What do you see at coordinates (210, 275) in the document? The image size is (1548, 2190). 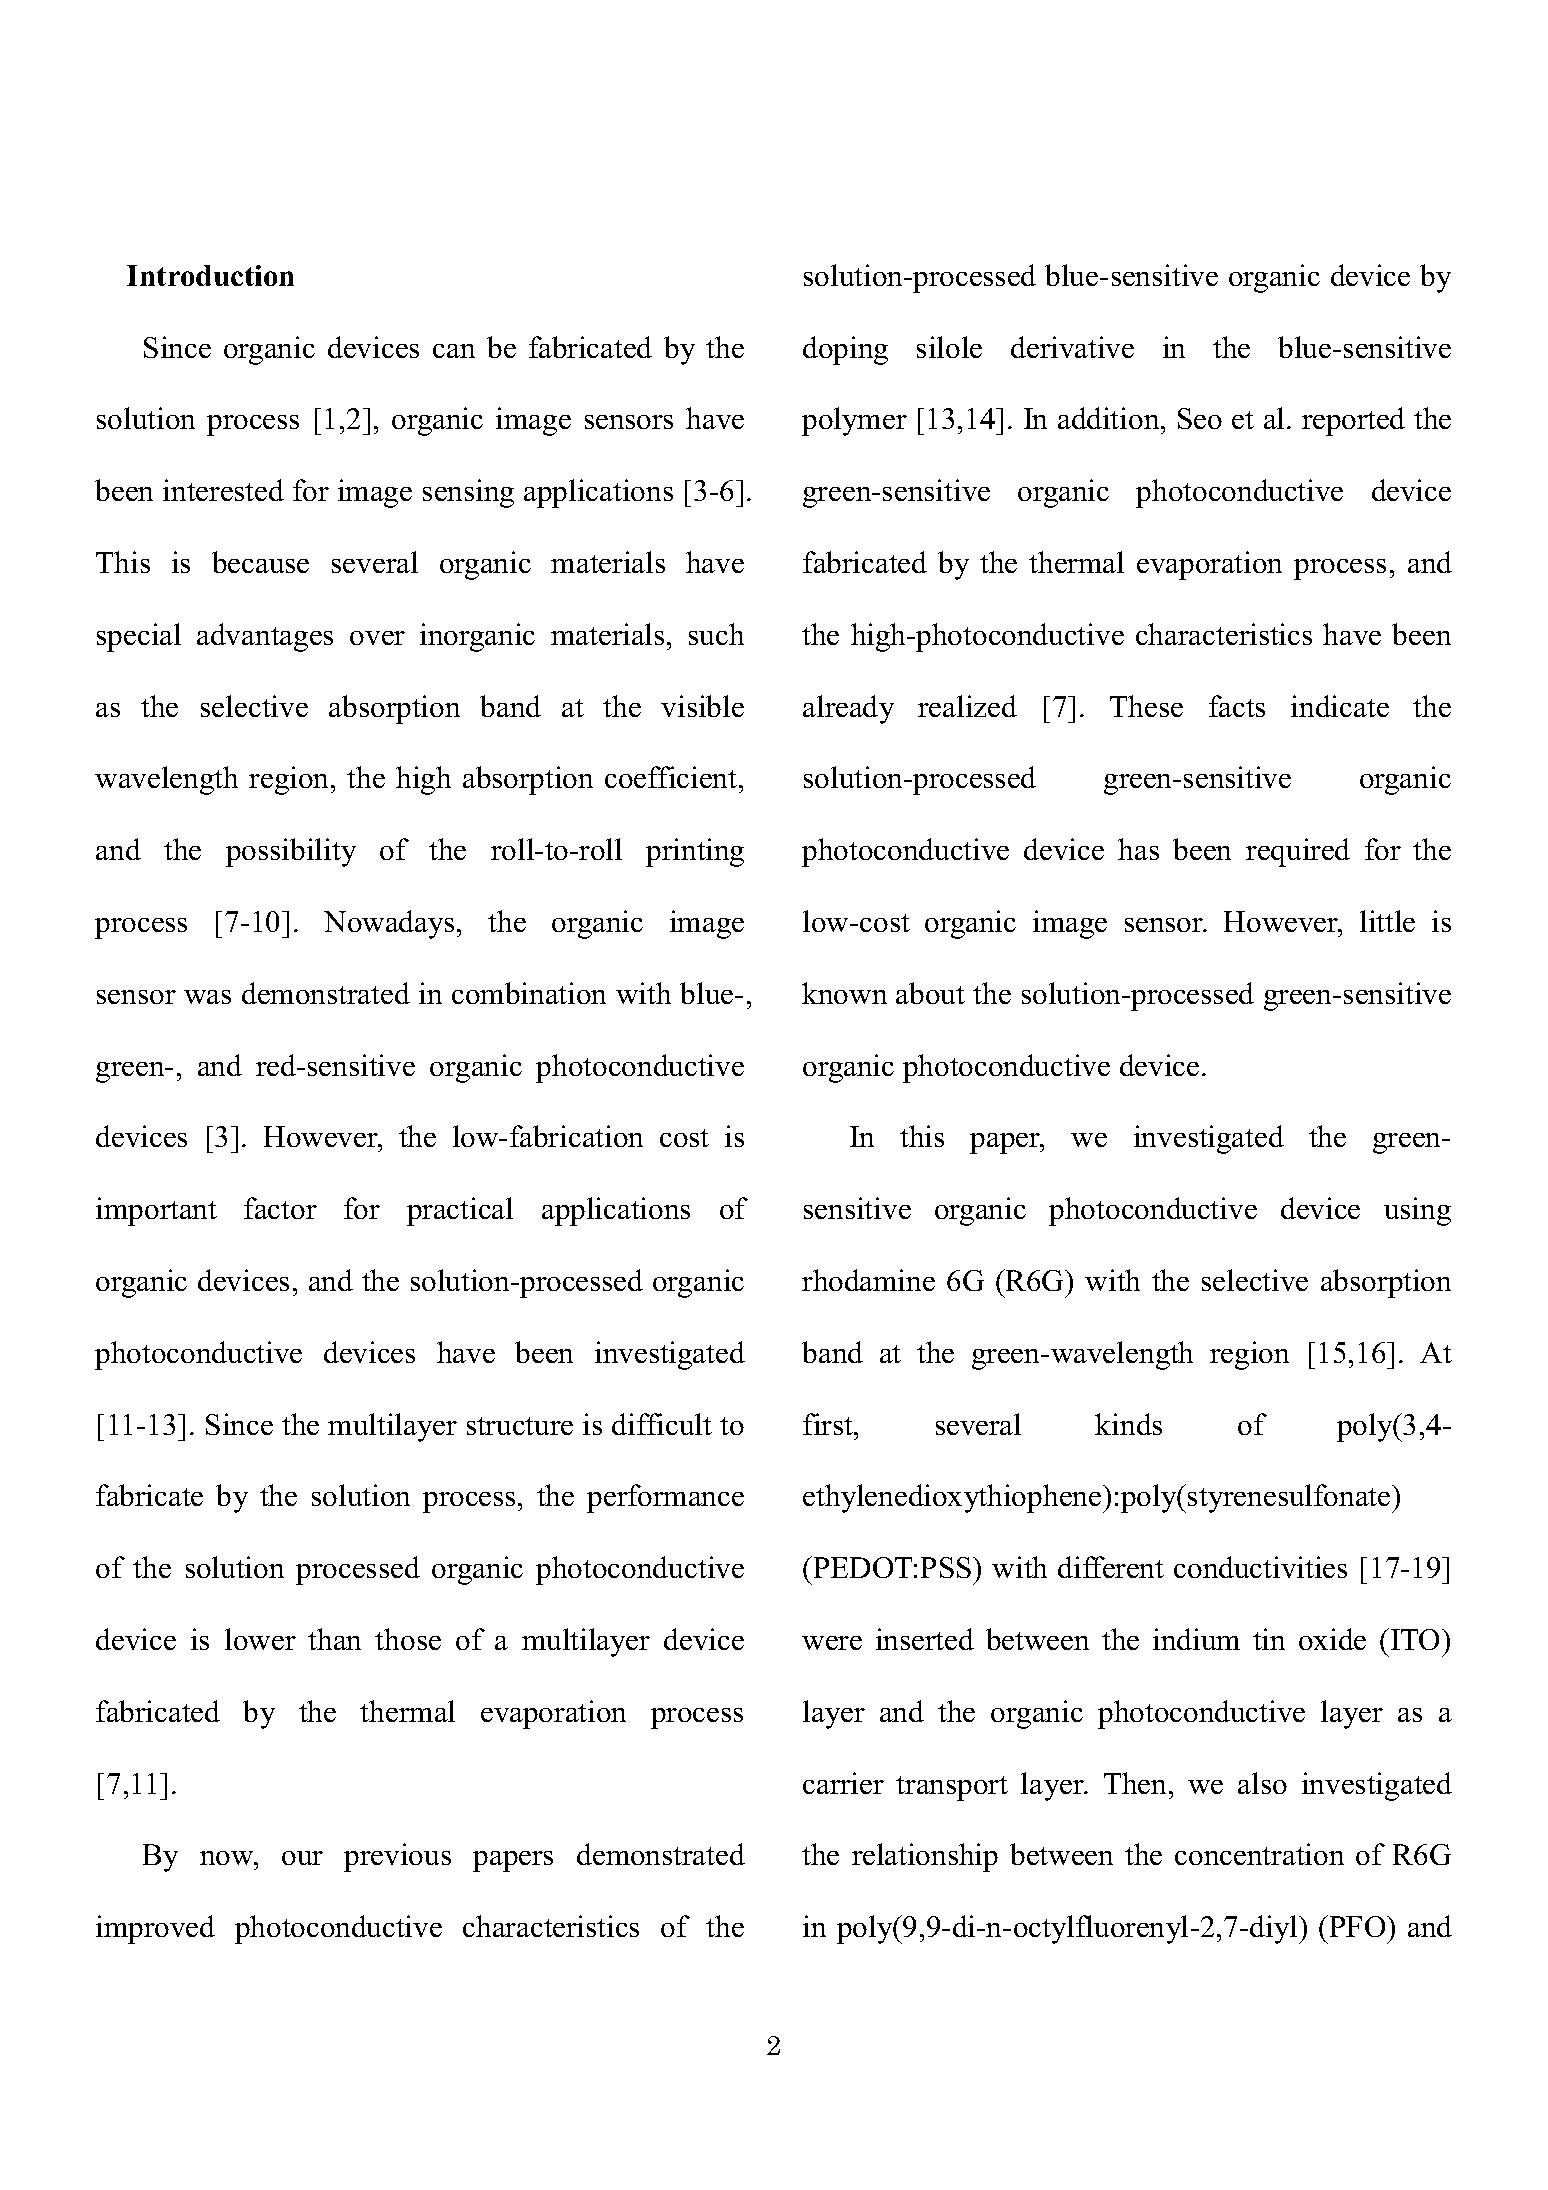 I see `Introduction` at bounding box center [210, 275].
